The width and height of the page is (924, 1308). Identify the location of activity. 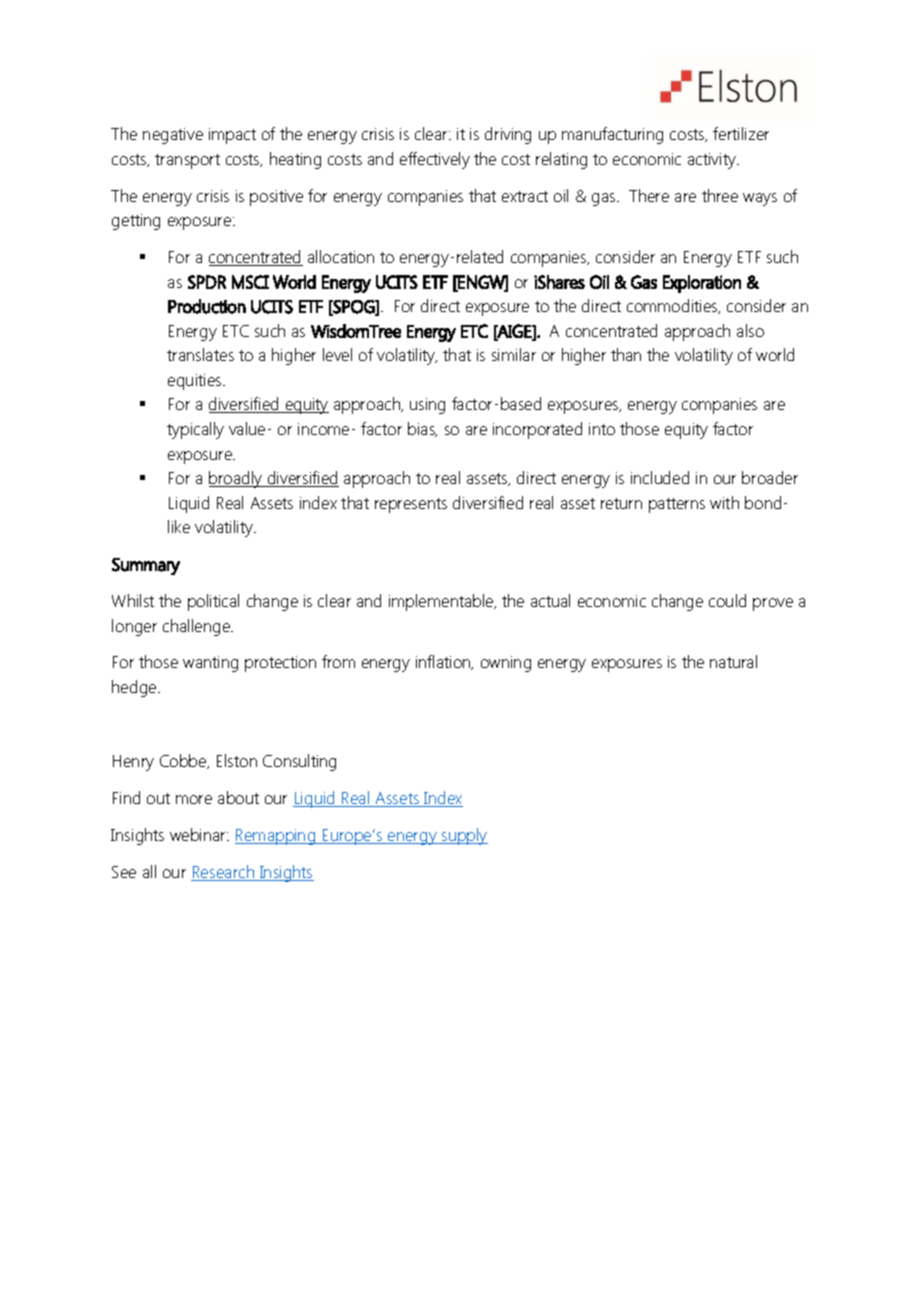
(713, 161).
